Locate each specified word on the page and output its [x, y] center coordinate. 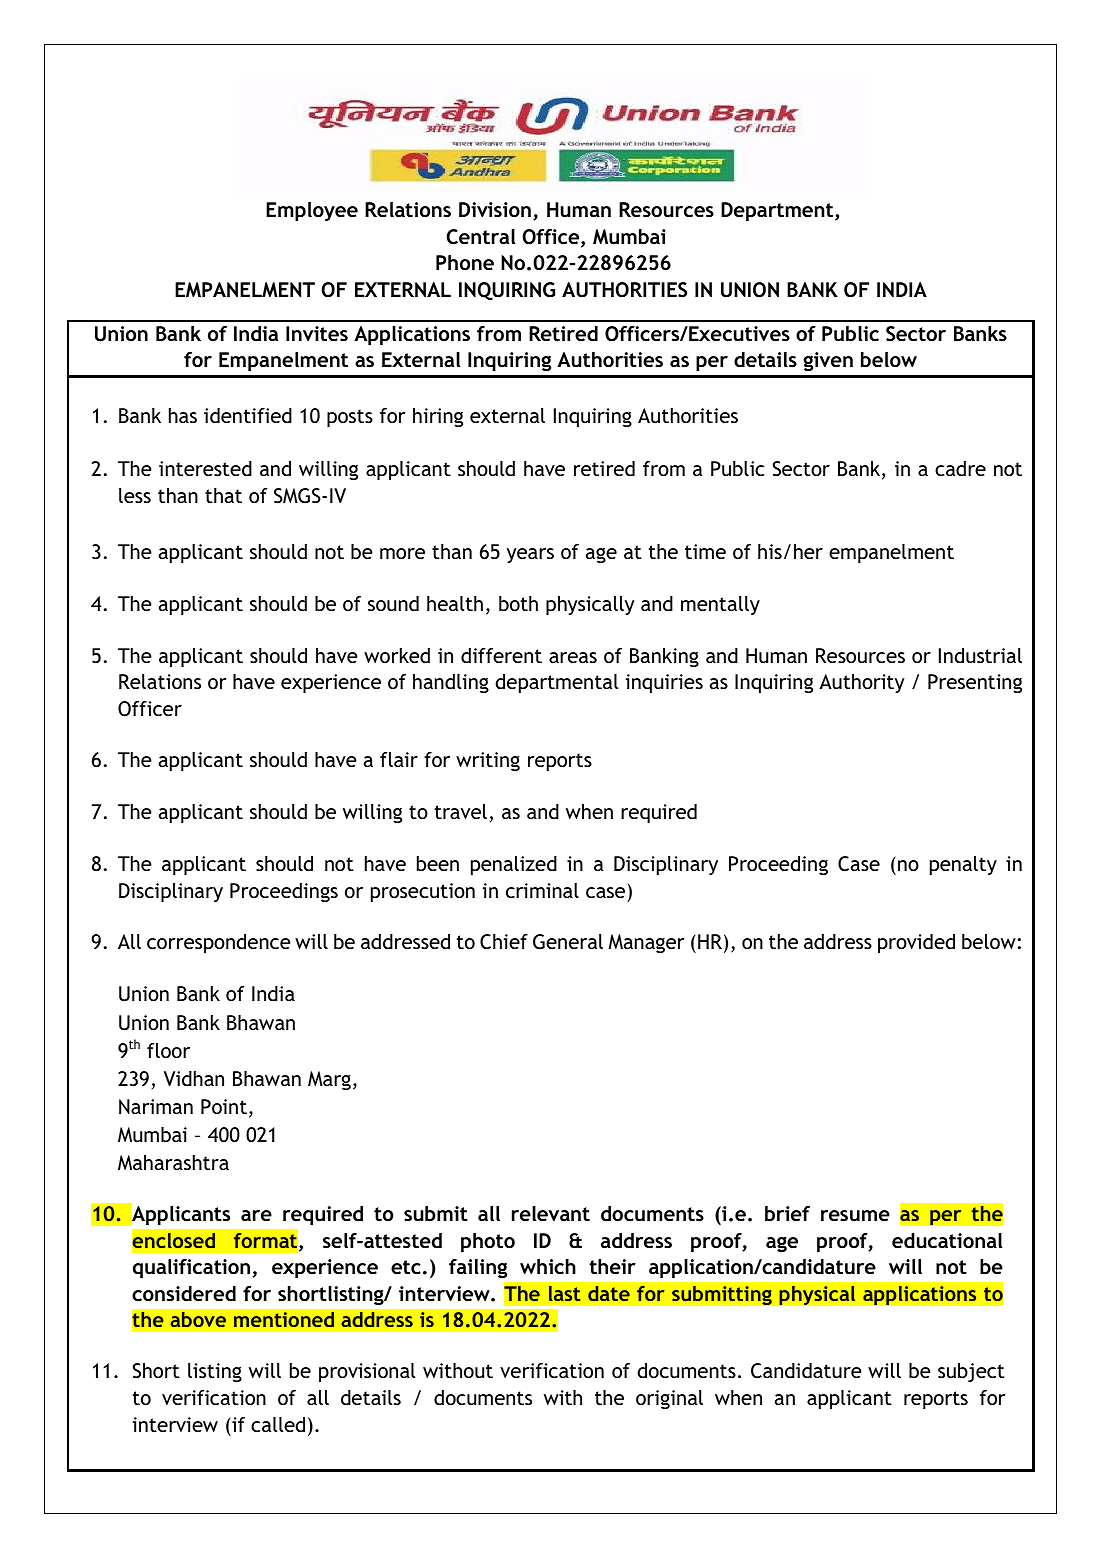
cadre [960, 468]
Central [481, 237]
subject [971, 1372]
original [669, 1399]
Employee [312, 212]
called [278, 1424]
